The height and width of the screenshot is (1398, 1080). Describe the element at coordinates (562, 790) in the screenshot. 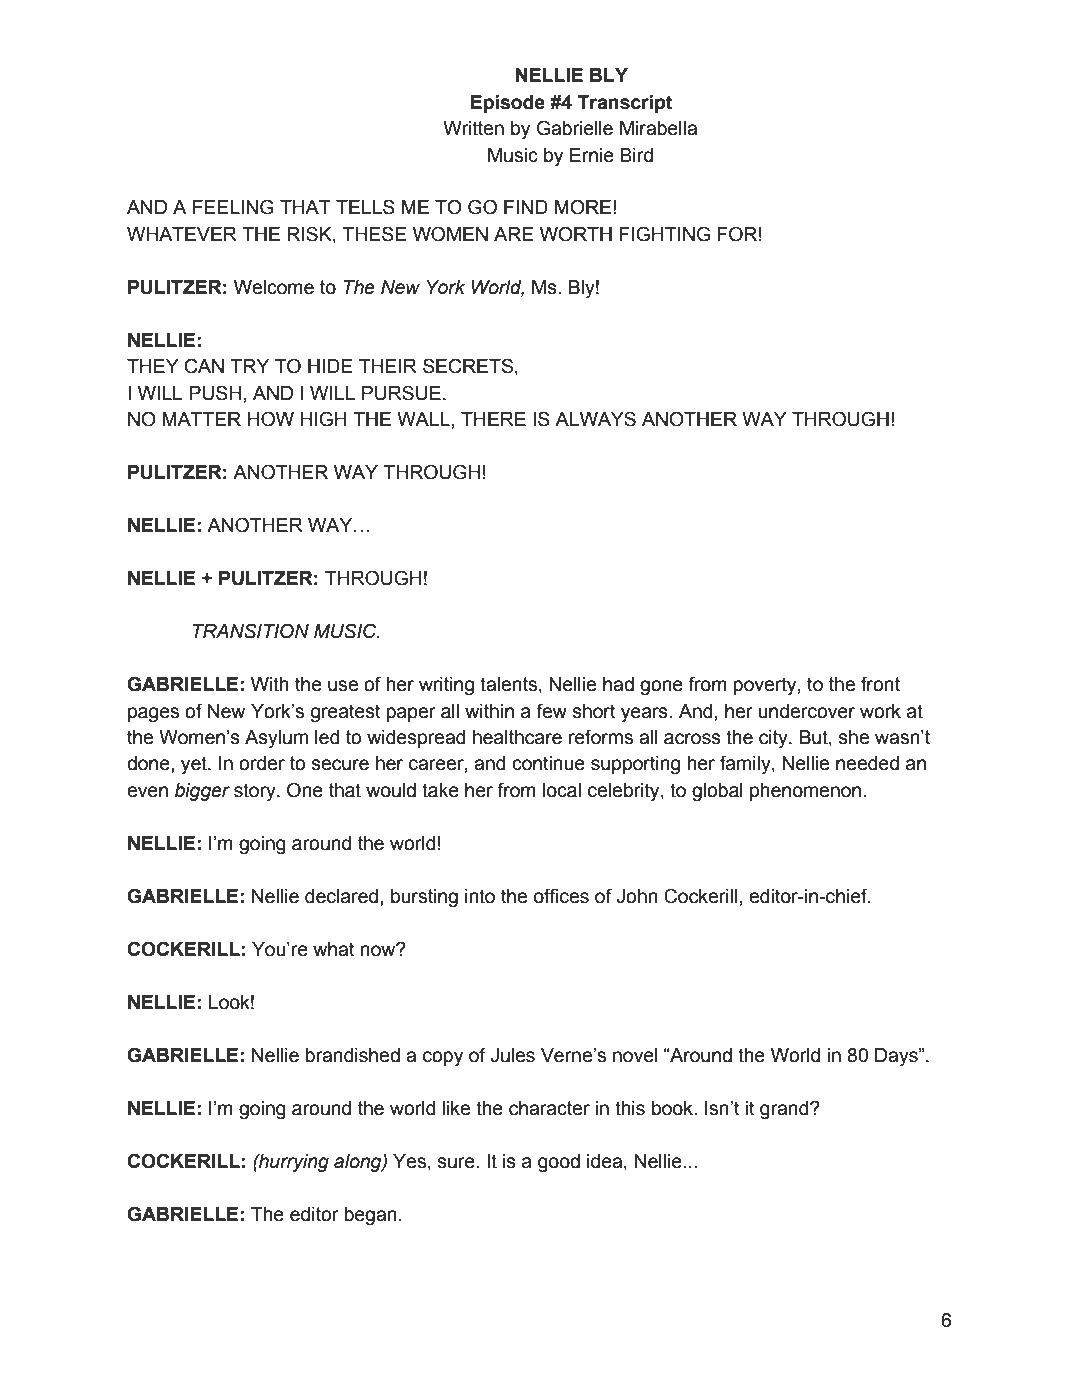

I see `local` at that location.
